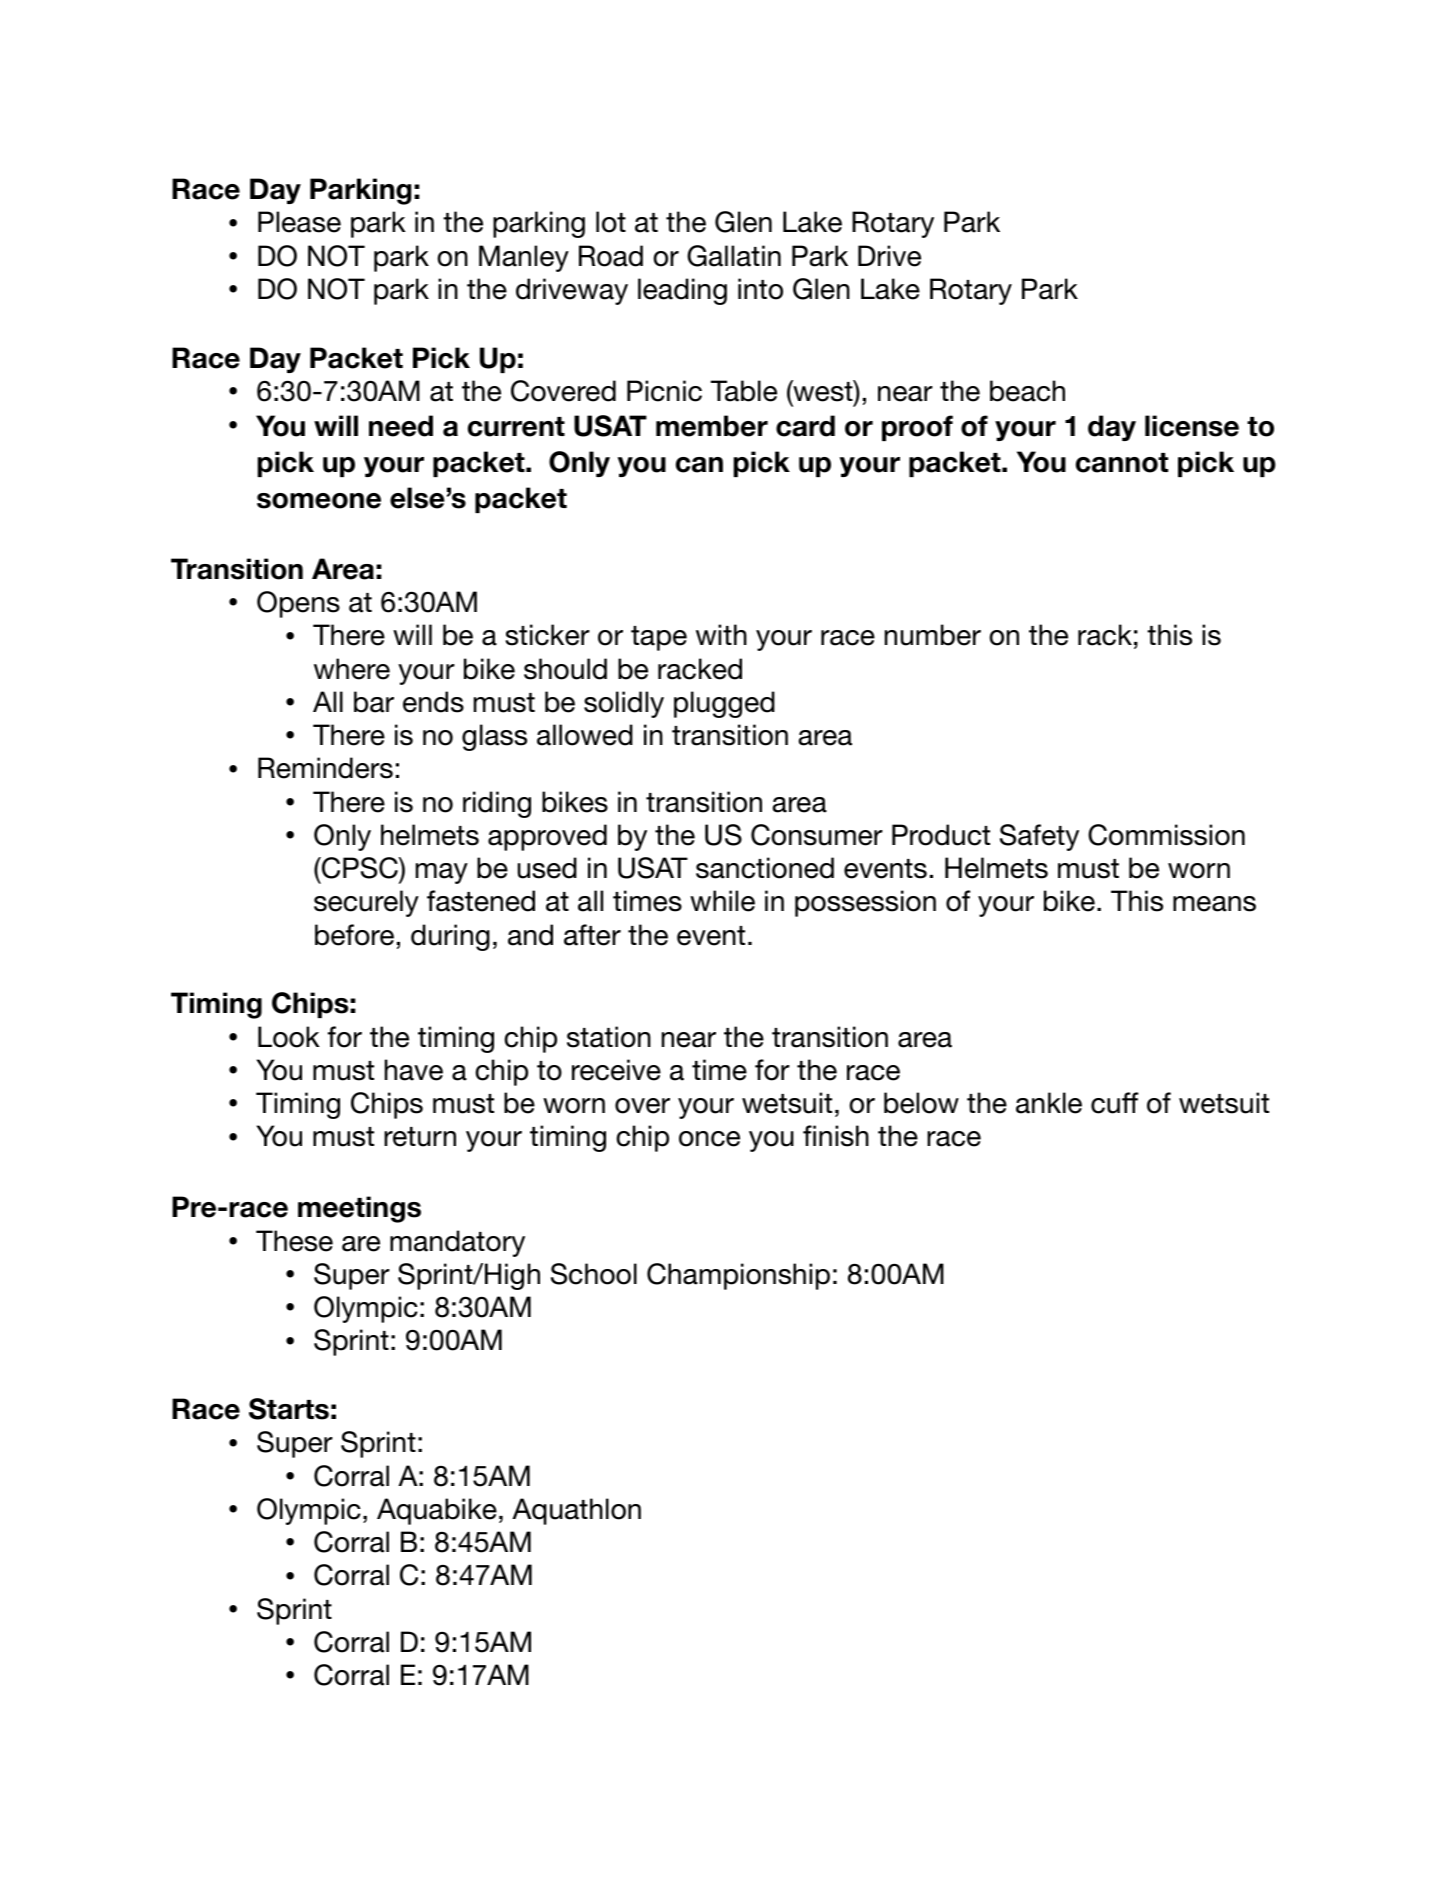  What do you see at coordinates (289, 1409) in the image?
I see `Starts` at bounding box center [289, 1409].
